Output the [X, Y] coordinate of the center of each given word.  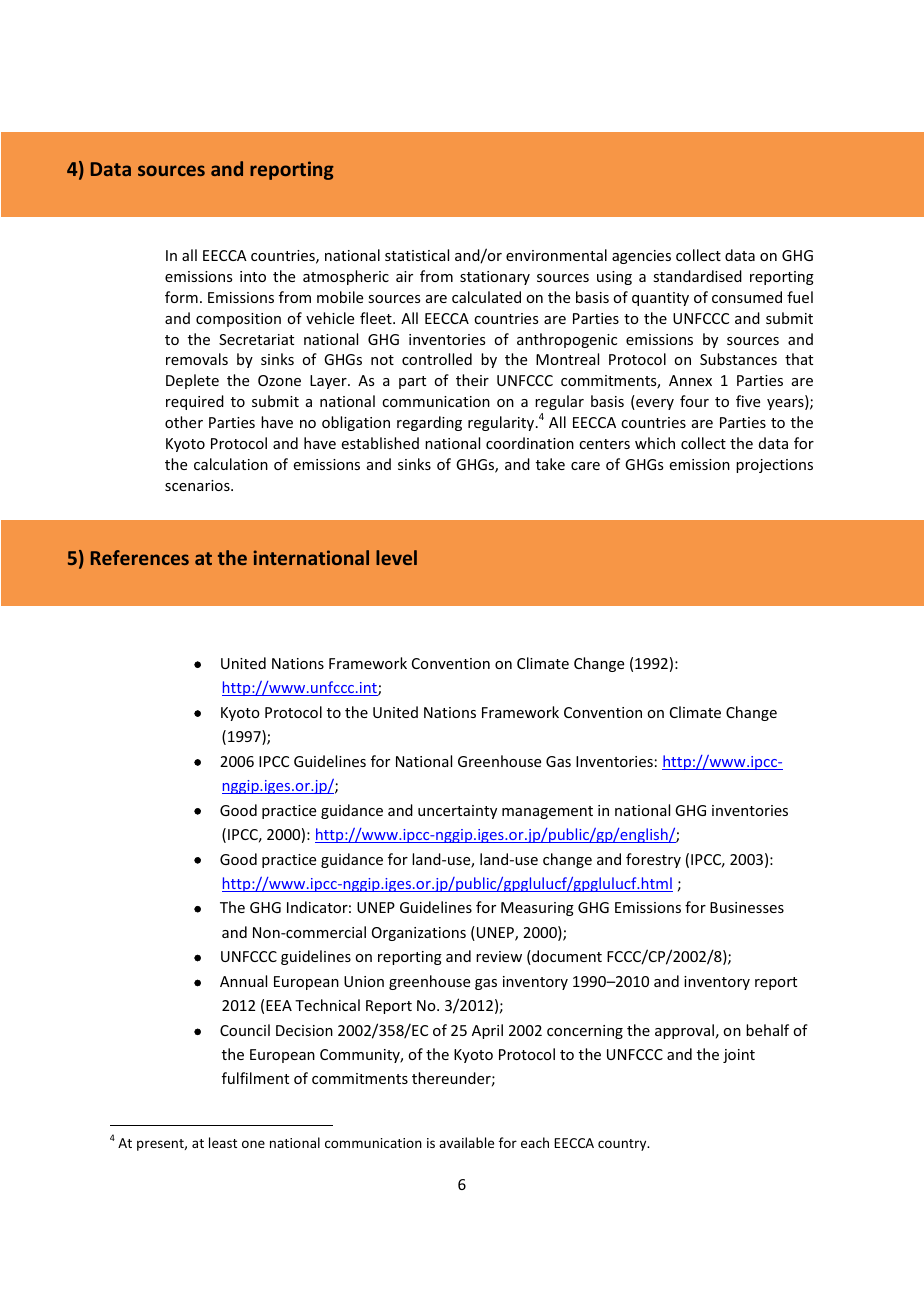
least [223, 1142]
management [547, 812]
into [253, 276]
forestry [653, 860]
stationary [495, 278]
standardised [697, 276]
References [140, 557]
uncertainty [457, 812]
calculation [231, 464]
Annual [243, 981]
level [396, 557]
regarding [429, 423]
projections [774, 466]
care [585, 466]
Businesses [747, 907]
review [499, 956]
